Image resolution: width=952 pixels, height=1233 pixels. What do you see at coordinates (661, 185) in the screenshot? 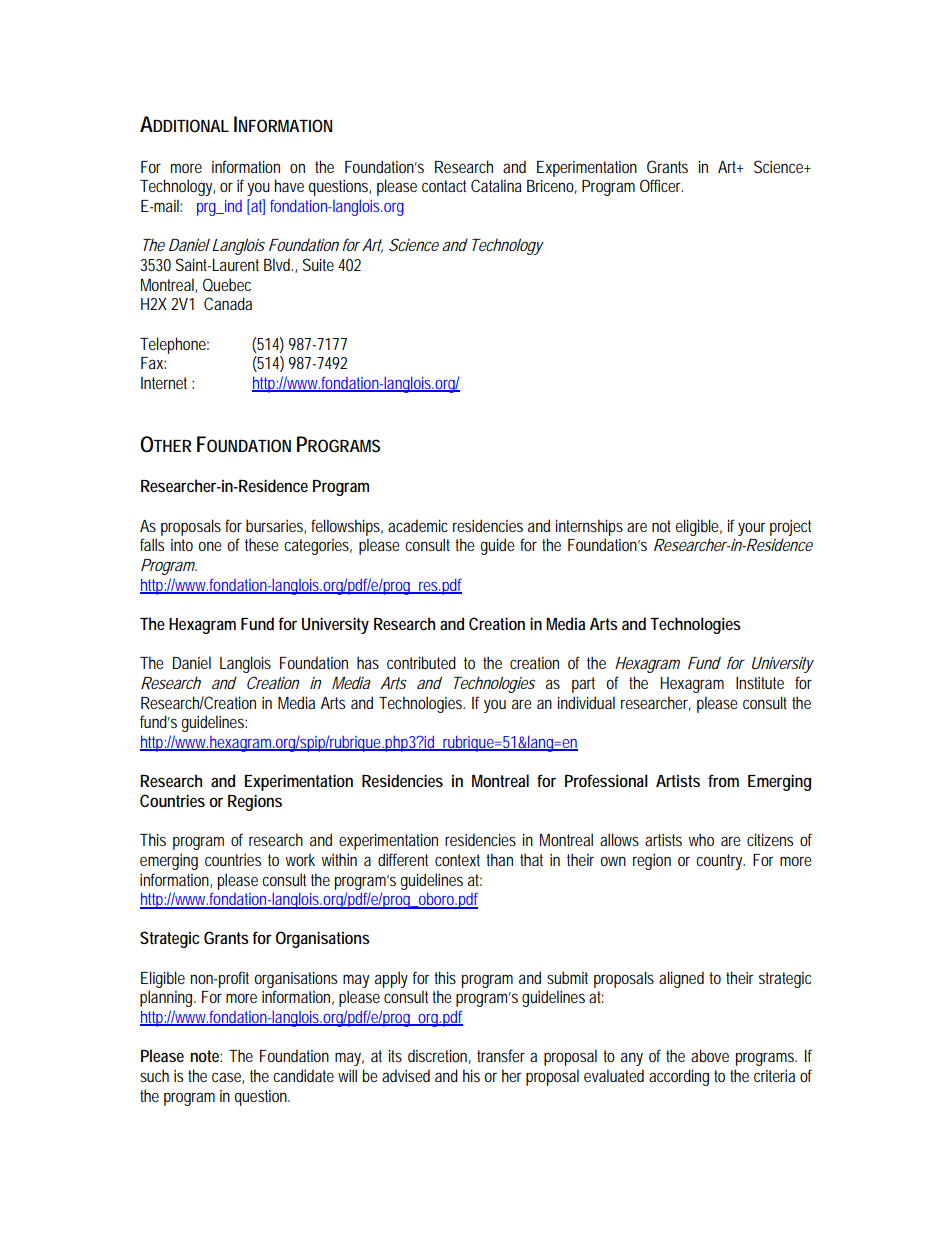
I see `Officer` at bounding box center [661, 185].
